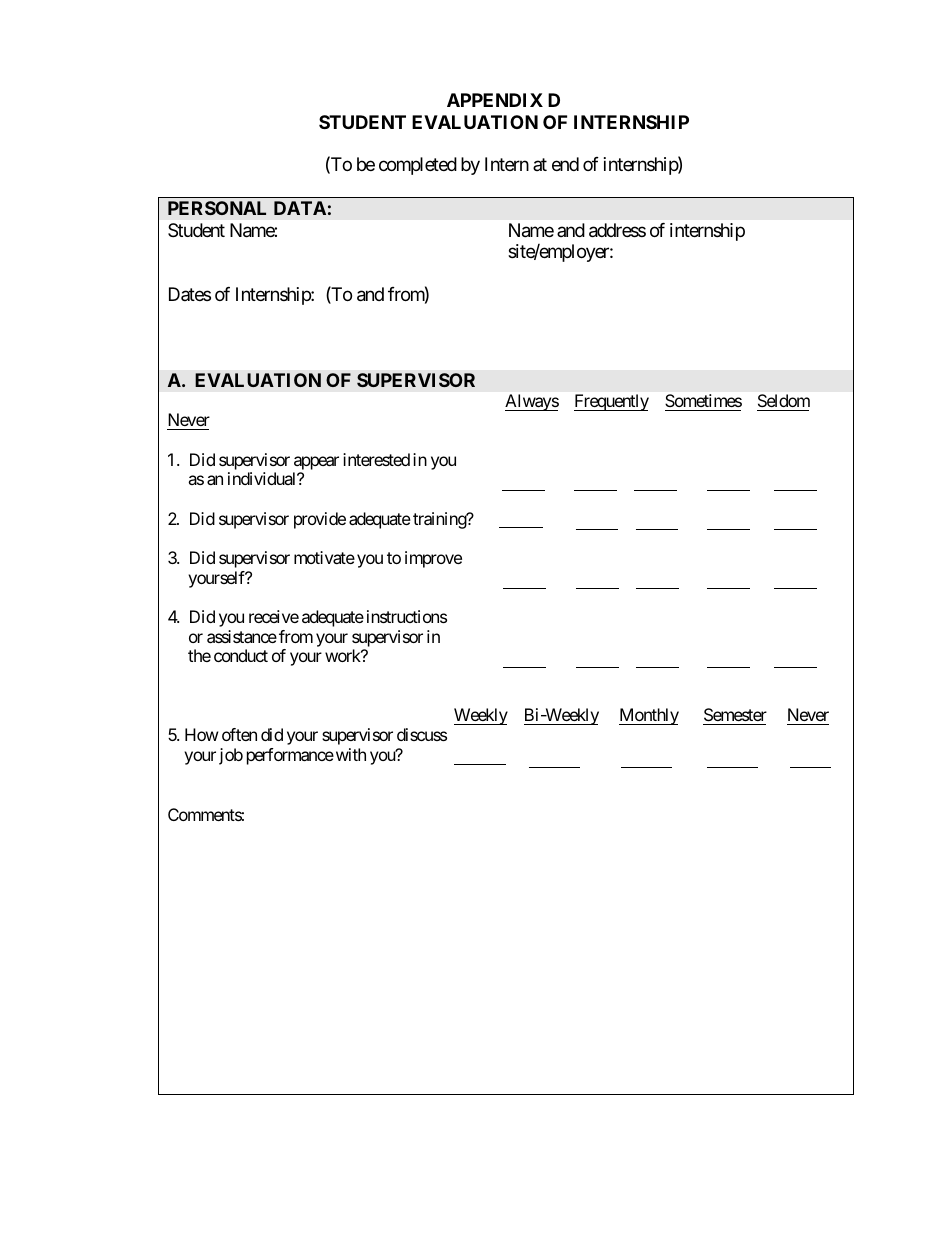 The height and width of the image is (1233, 952). What do you see at coordinates (316, 463) in the image?
I see `appear` at bounding box center [316, 463].
